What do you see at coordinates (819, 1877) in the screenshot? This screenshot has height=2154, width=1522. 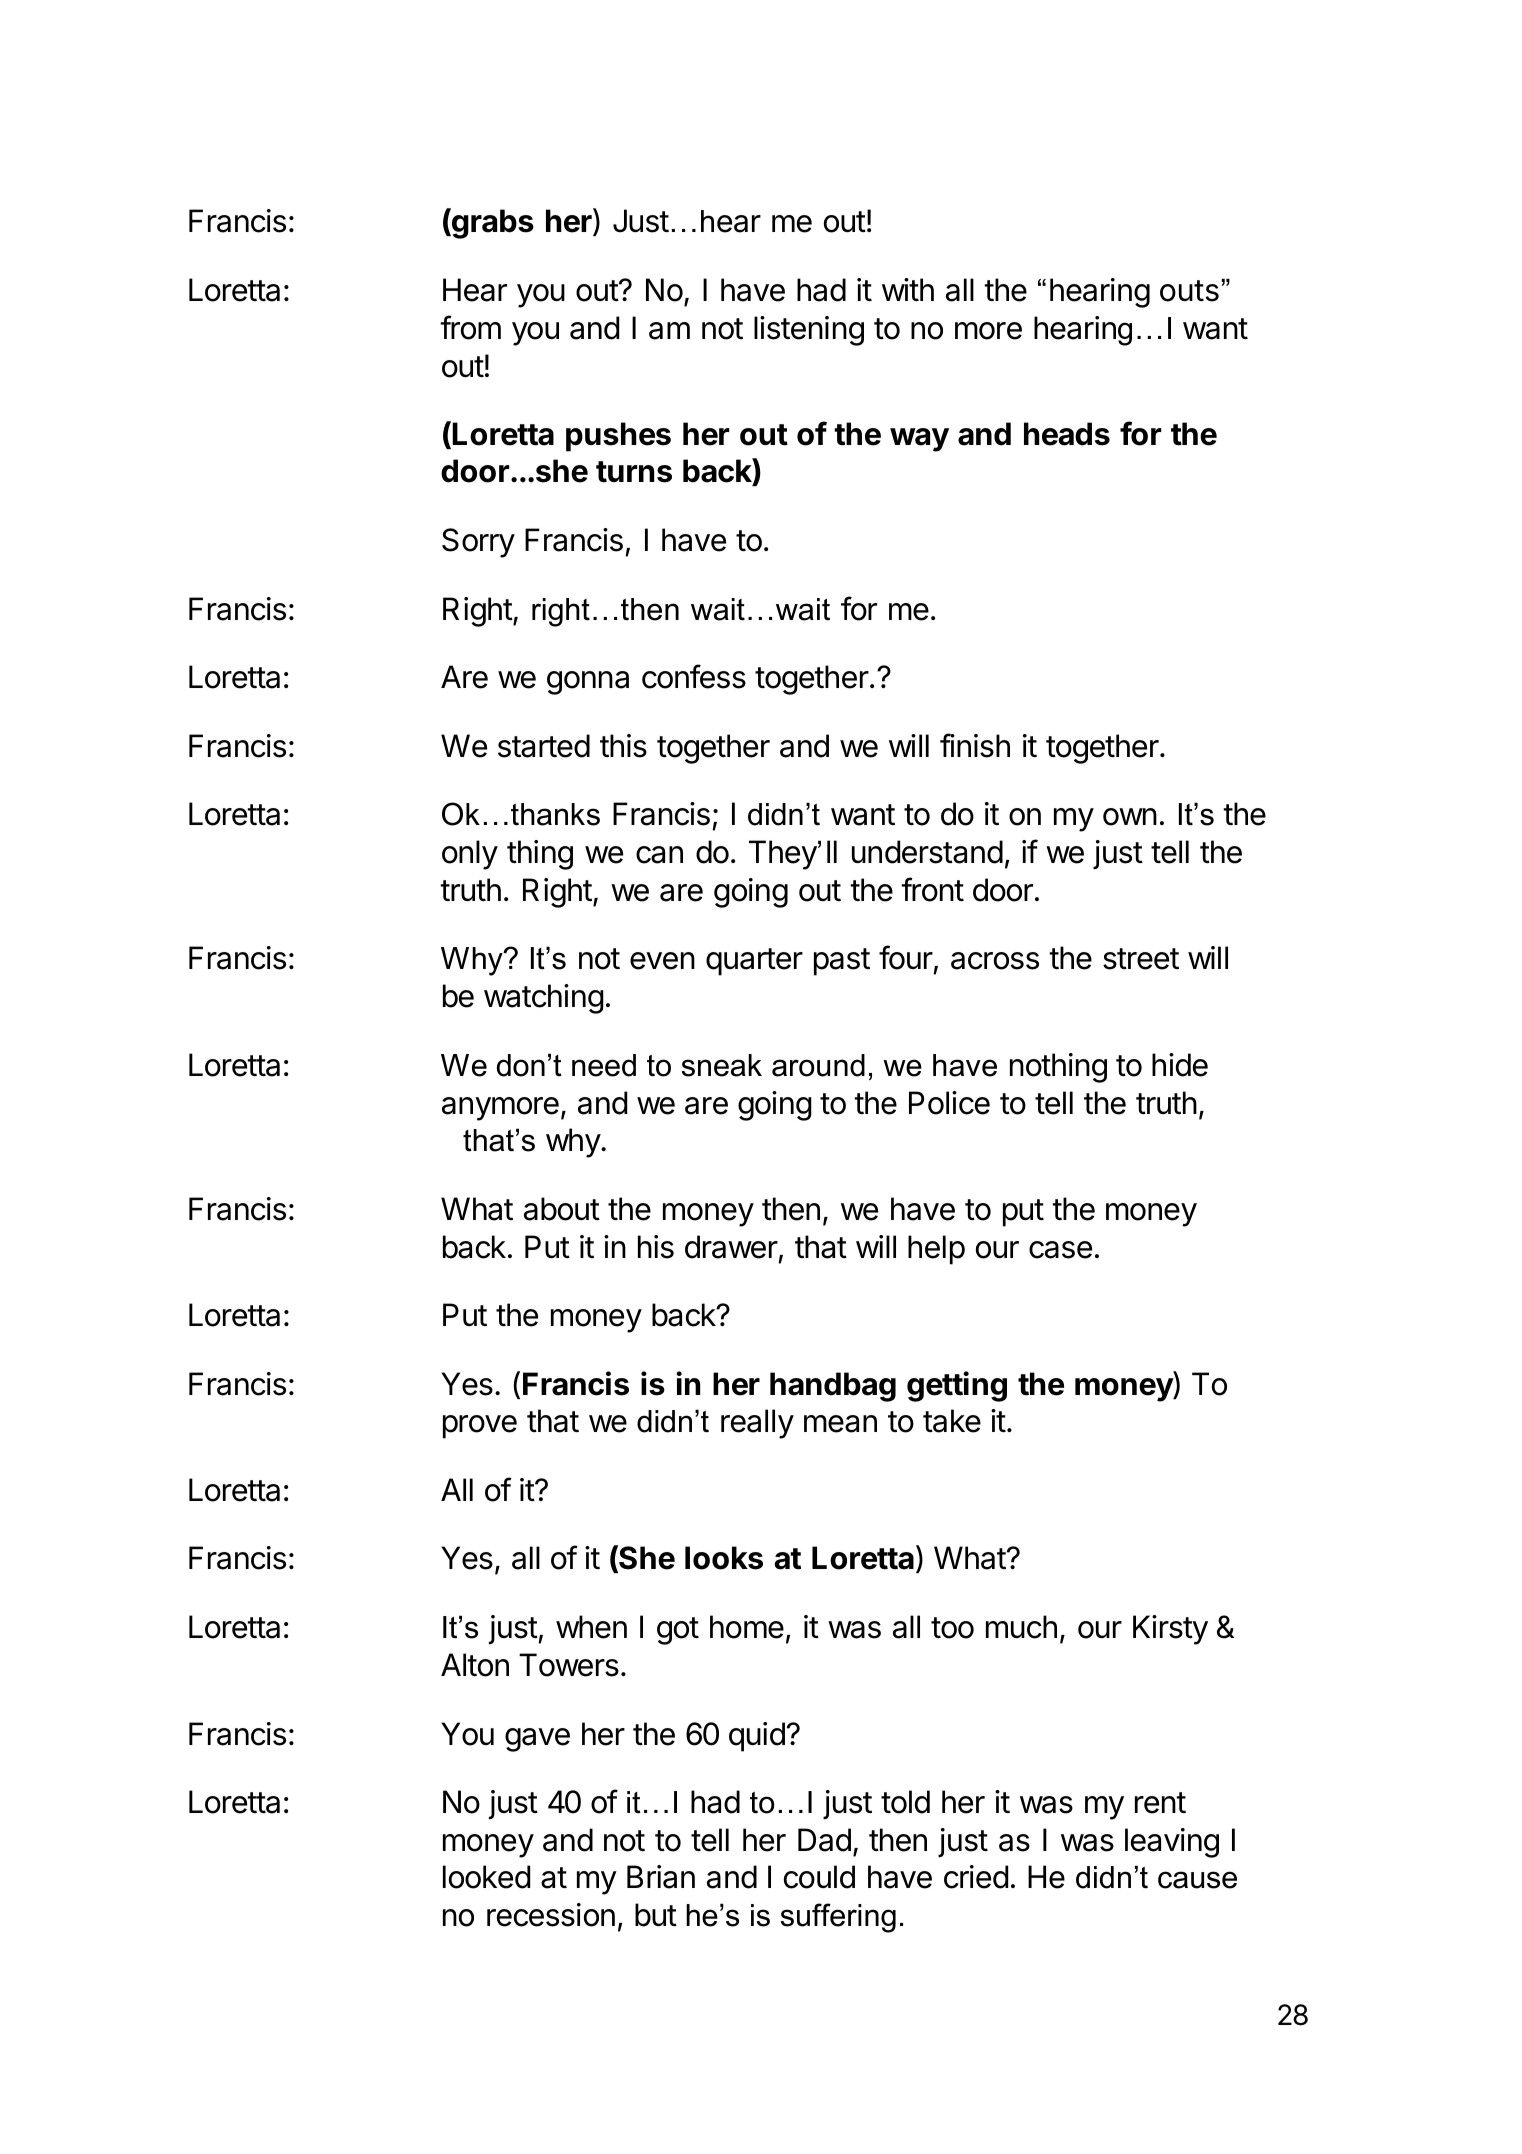 I see `could` at bounding box center [819, 1877].
